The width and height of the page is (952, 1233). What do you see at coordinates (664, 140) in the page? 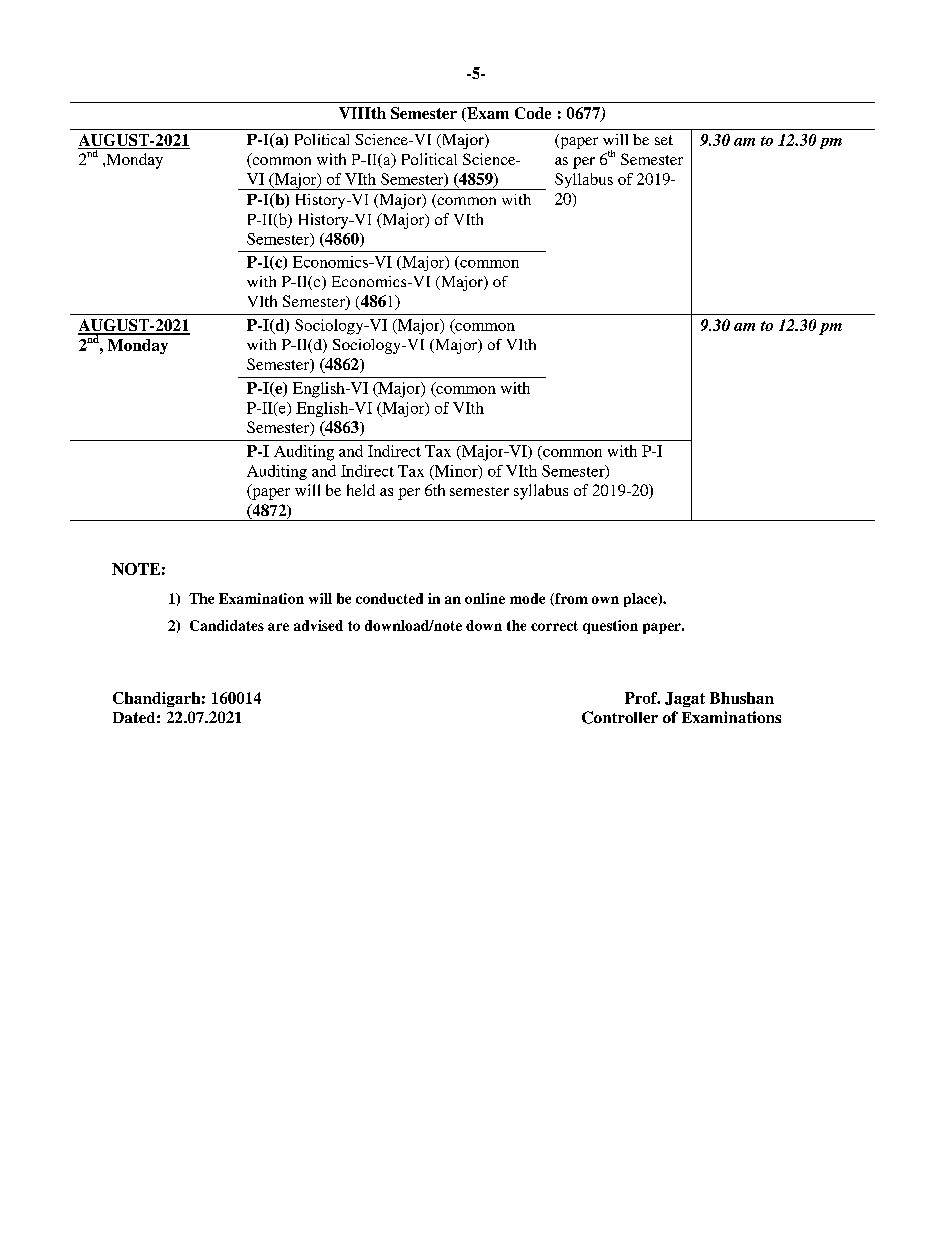
I see `set` at bounding box center [664, 140].
